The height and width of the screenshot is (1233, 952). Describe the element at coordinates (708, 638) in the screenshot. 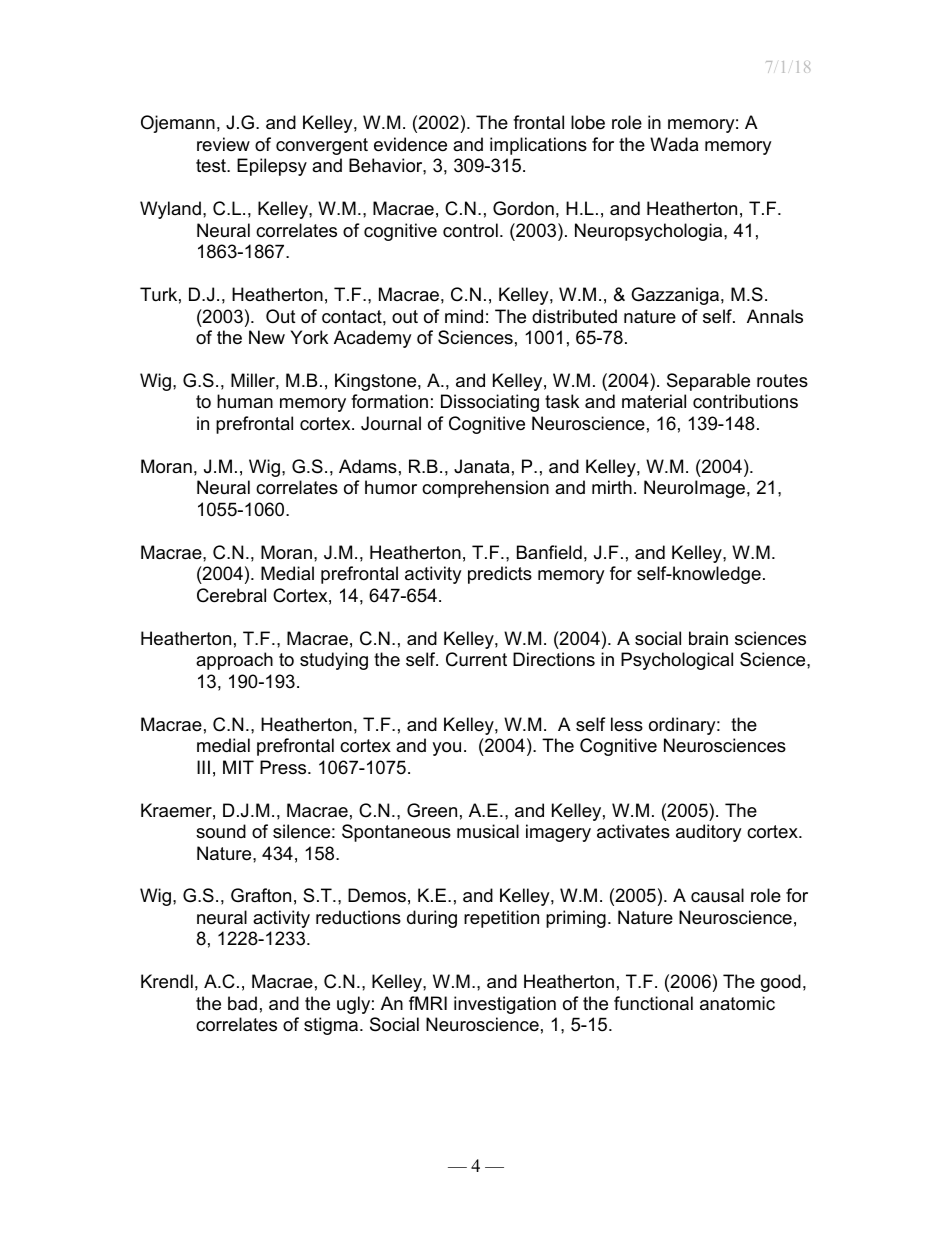

I see `brain` at that location.
